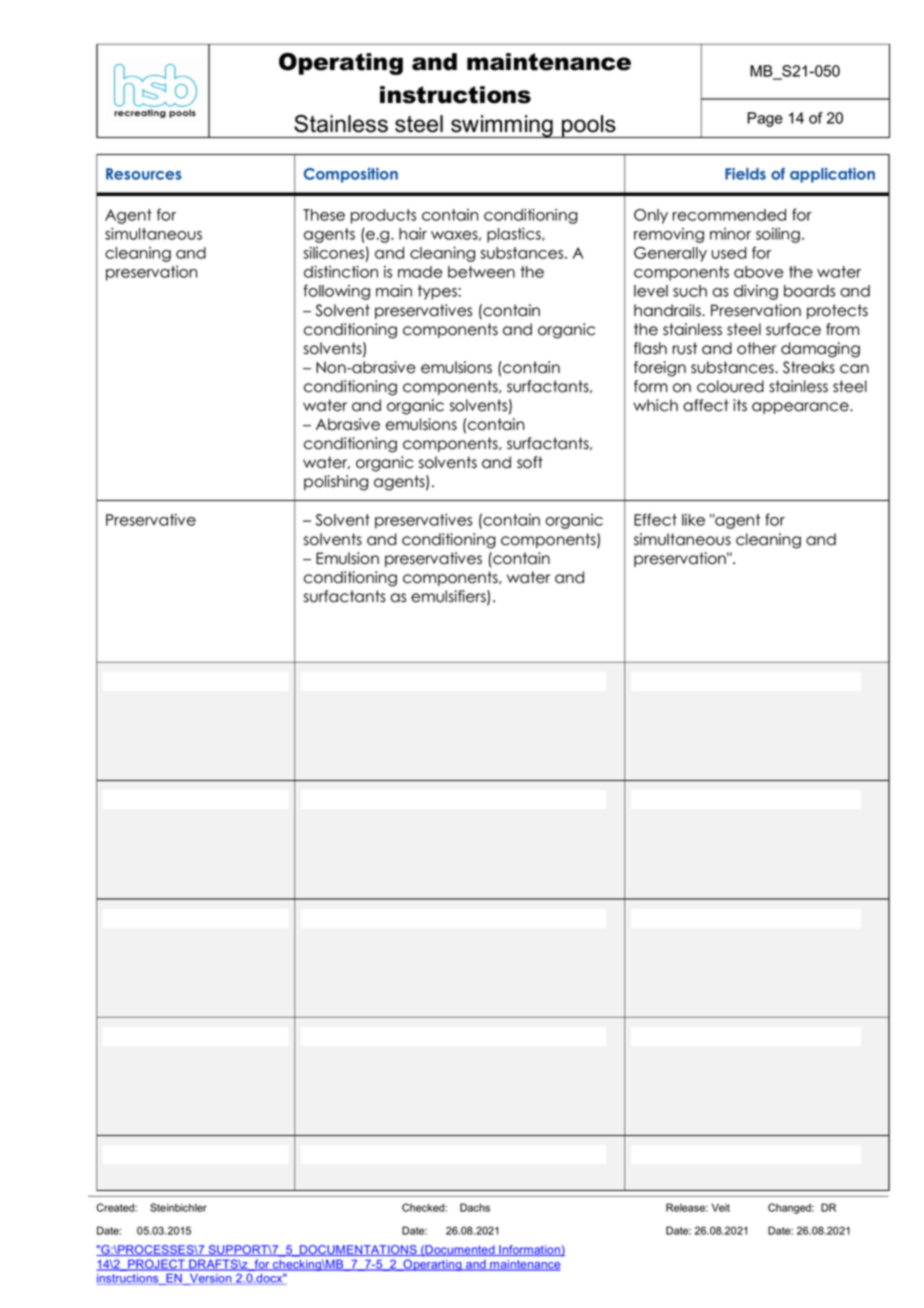 Image resolution: width=924 pixels, height=1308 pixels. Describe the element at coordinates (721, 1207) in the document. I see `Veit` at that location.
